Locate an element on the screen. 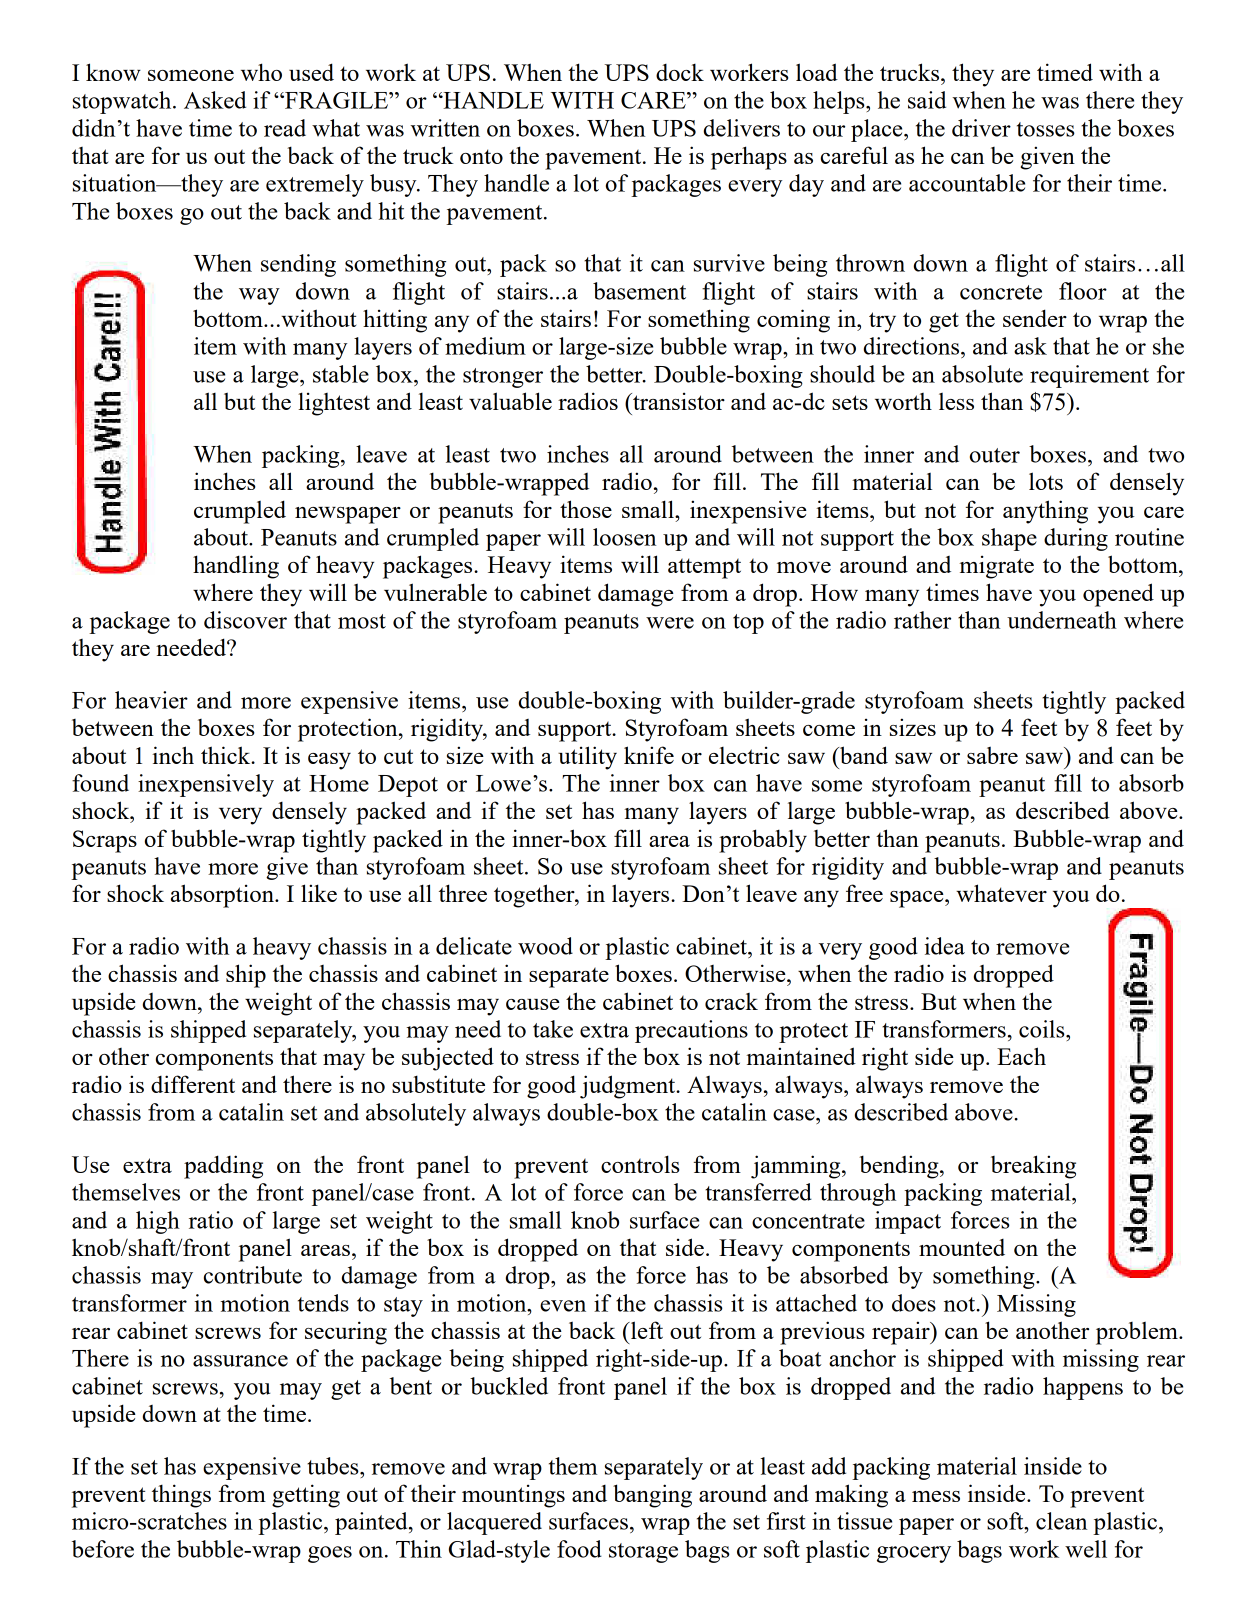 The image size is (1255, 1624). tosses is located at coordinates (1046, 129).
